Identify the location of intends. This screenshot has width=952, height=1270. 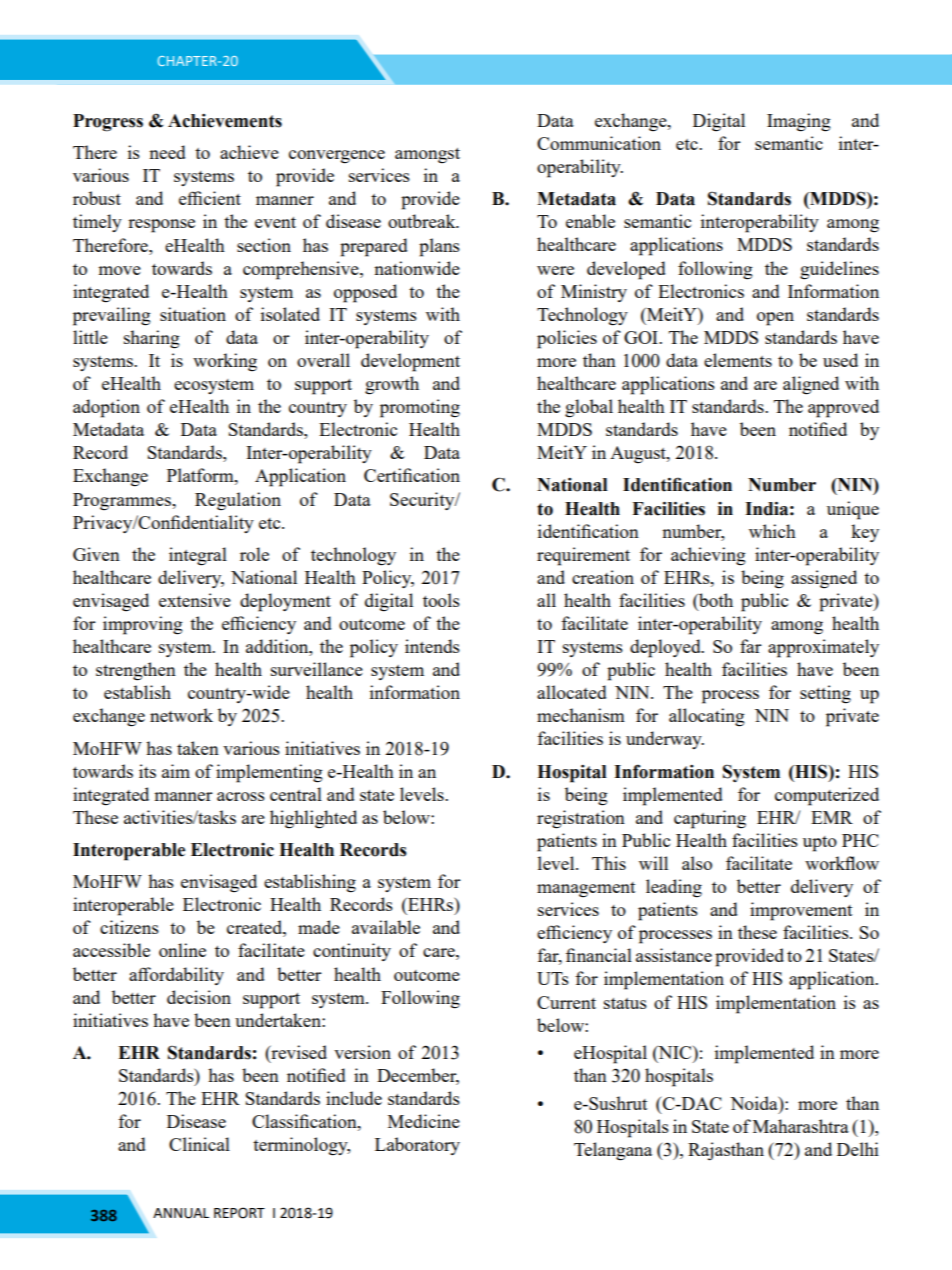
(432, 646).
